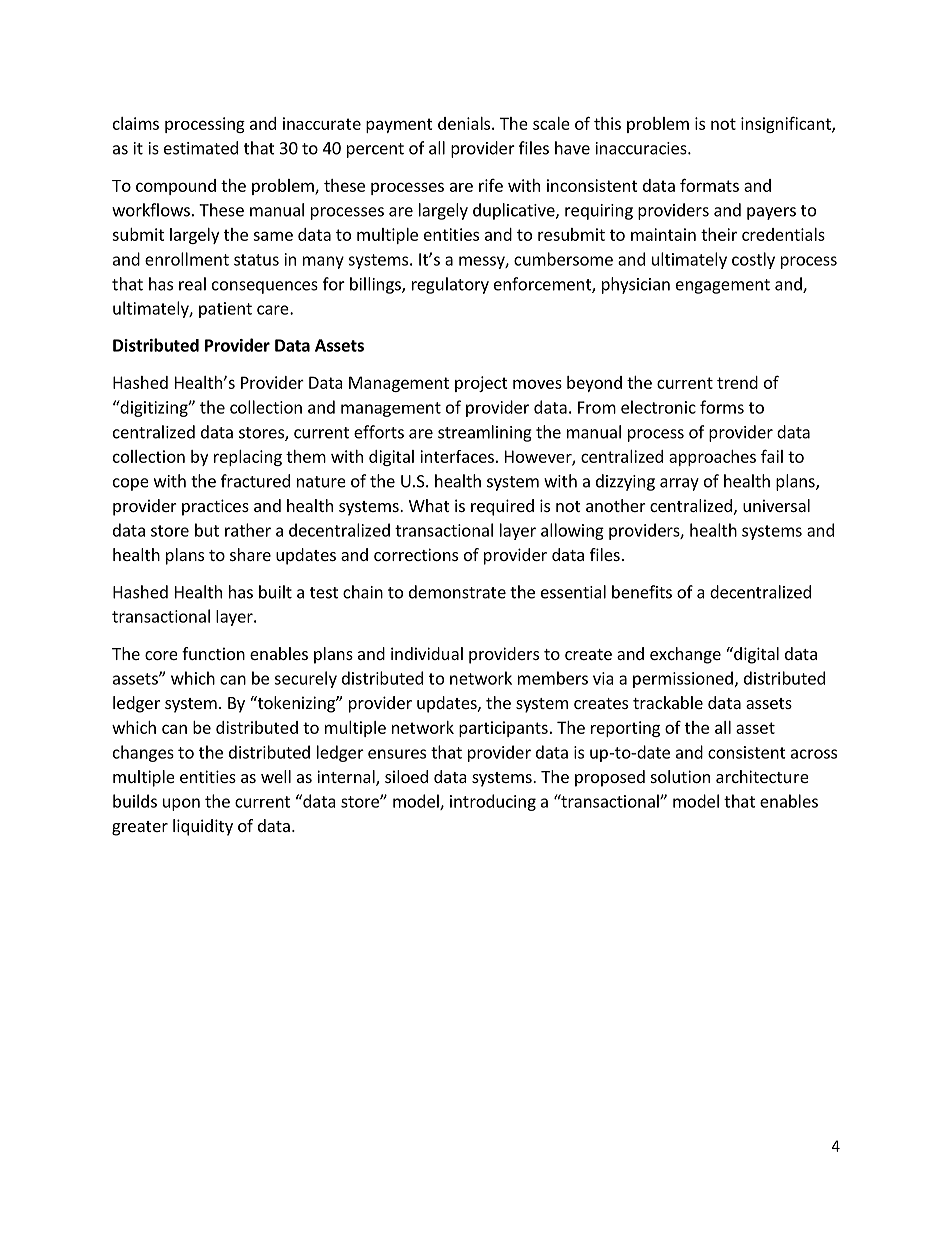 Image resolution: width=952 pixels, height=1233 pixels. I want to click on project, so click(481, 384).
